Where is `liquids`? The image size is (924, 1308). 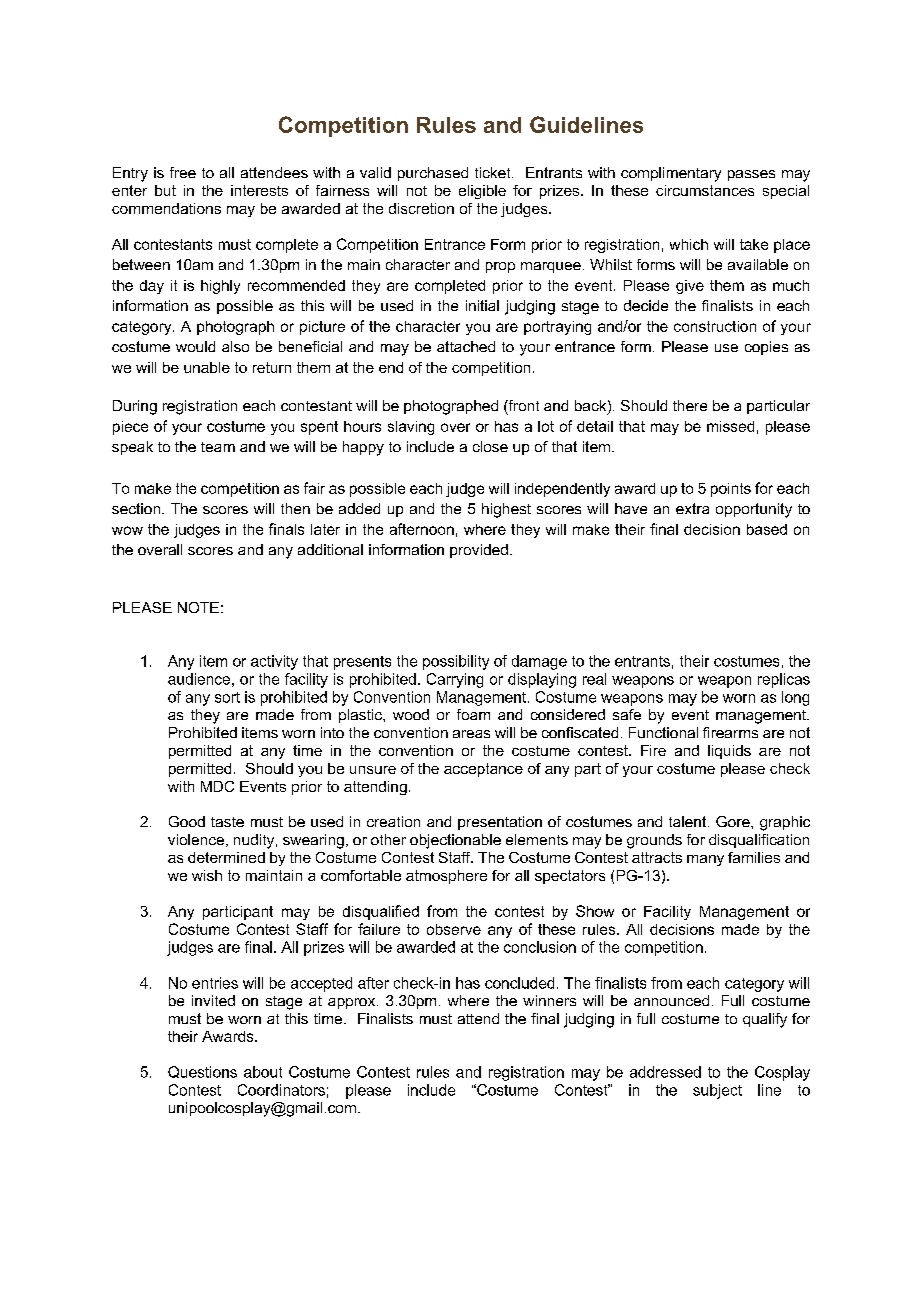 liquids is located at coordinates (729, 752).
